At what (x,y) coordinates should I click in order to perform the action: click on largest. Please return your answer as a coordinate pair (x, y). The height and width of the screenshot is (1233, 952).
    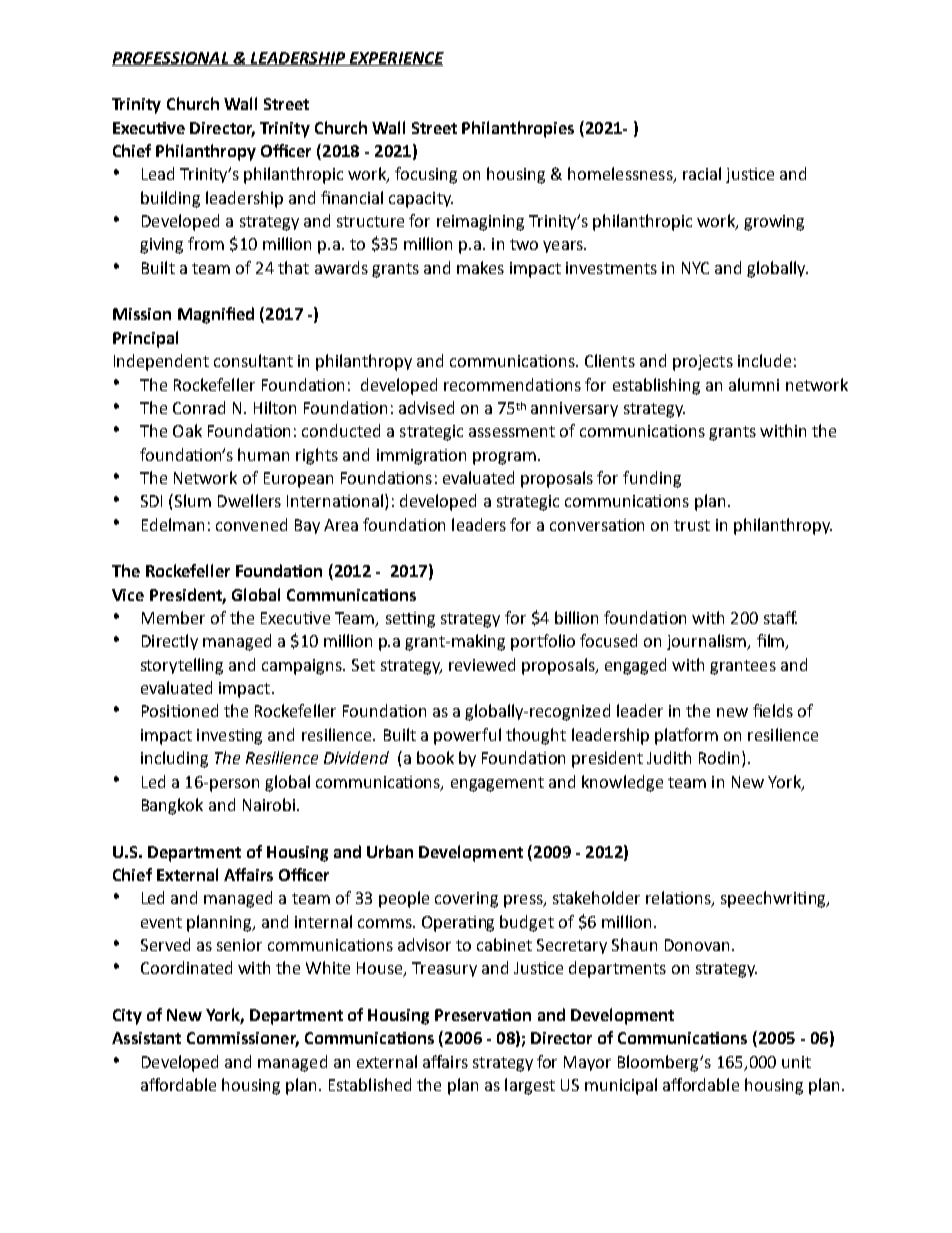
    Looking at the image, I should click on (530, 1086).
